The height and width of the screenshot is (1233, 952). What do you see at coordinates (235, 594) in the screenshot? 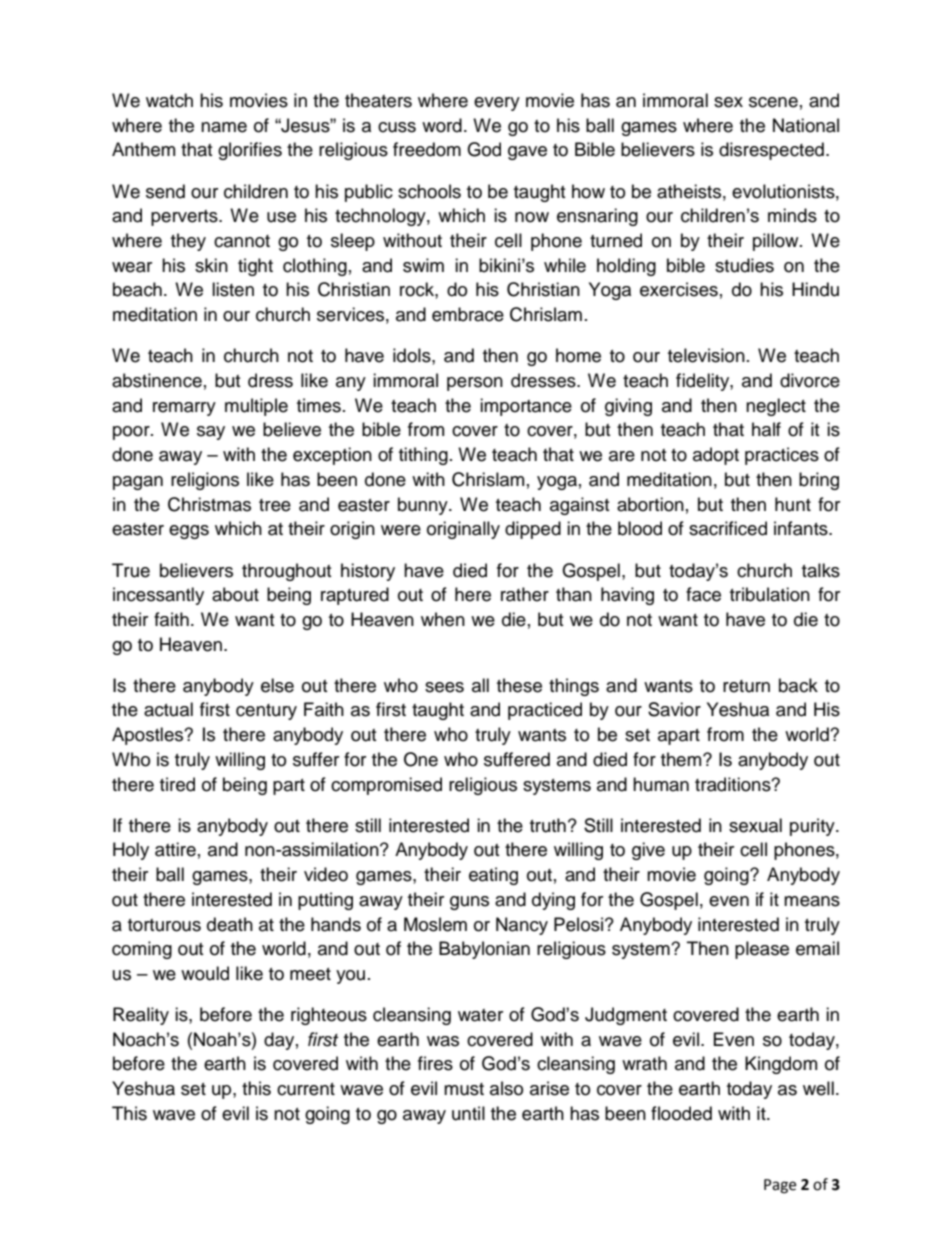
I see `about` at bounding box center [235, 594].
